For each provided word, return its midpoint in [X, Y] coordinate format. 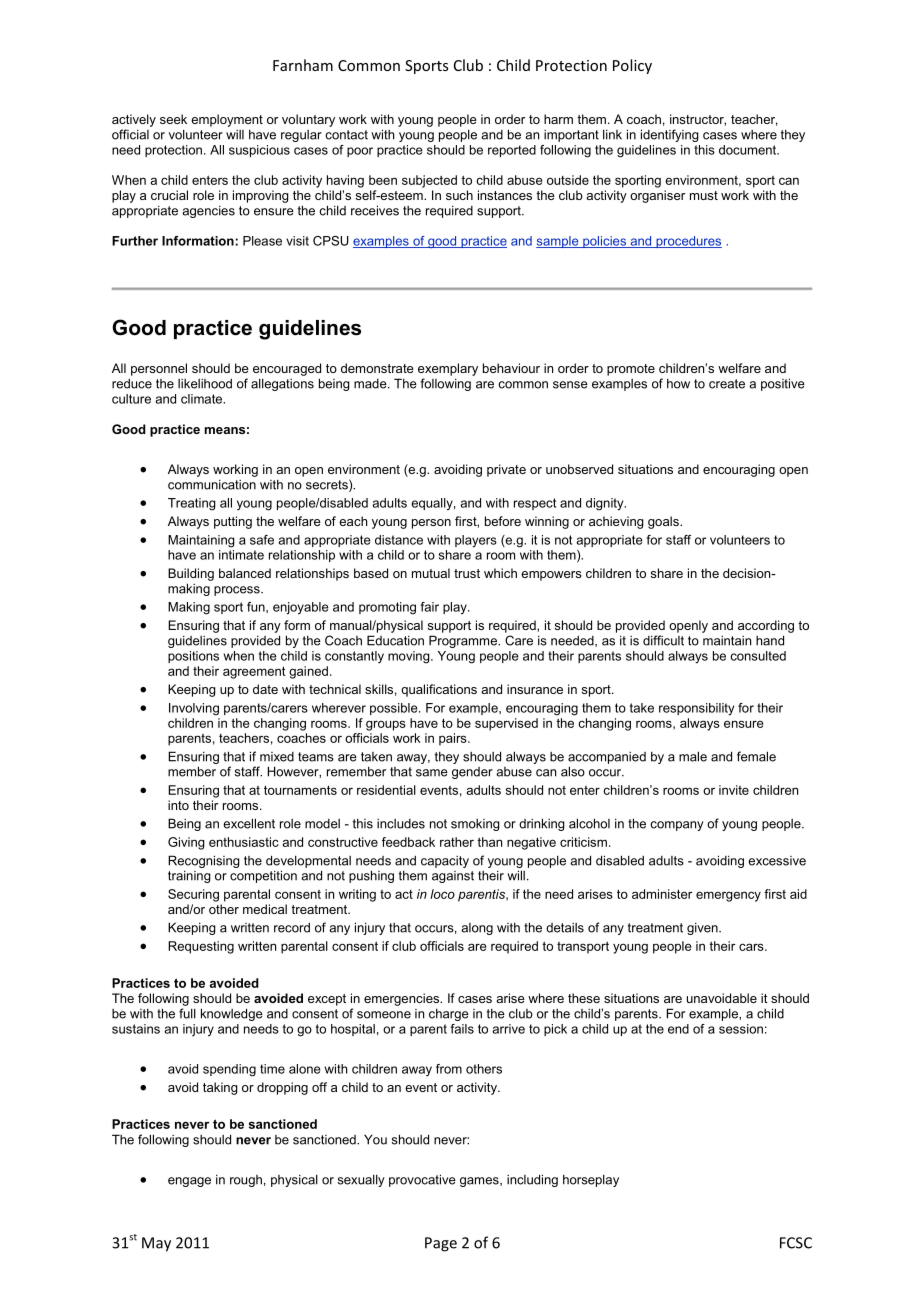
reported [512, 151]
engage [189, 1182]
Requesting [201, 947]
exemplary [448, 369]
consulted [758, 656]
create [727, 384]
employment [227, 120]
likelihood [205, 383]
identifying [670, 135]
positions [193, 657]
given [703, 928]
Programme [464, 641]
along [477, 929]
